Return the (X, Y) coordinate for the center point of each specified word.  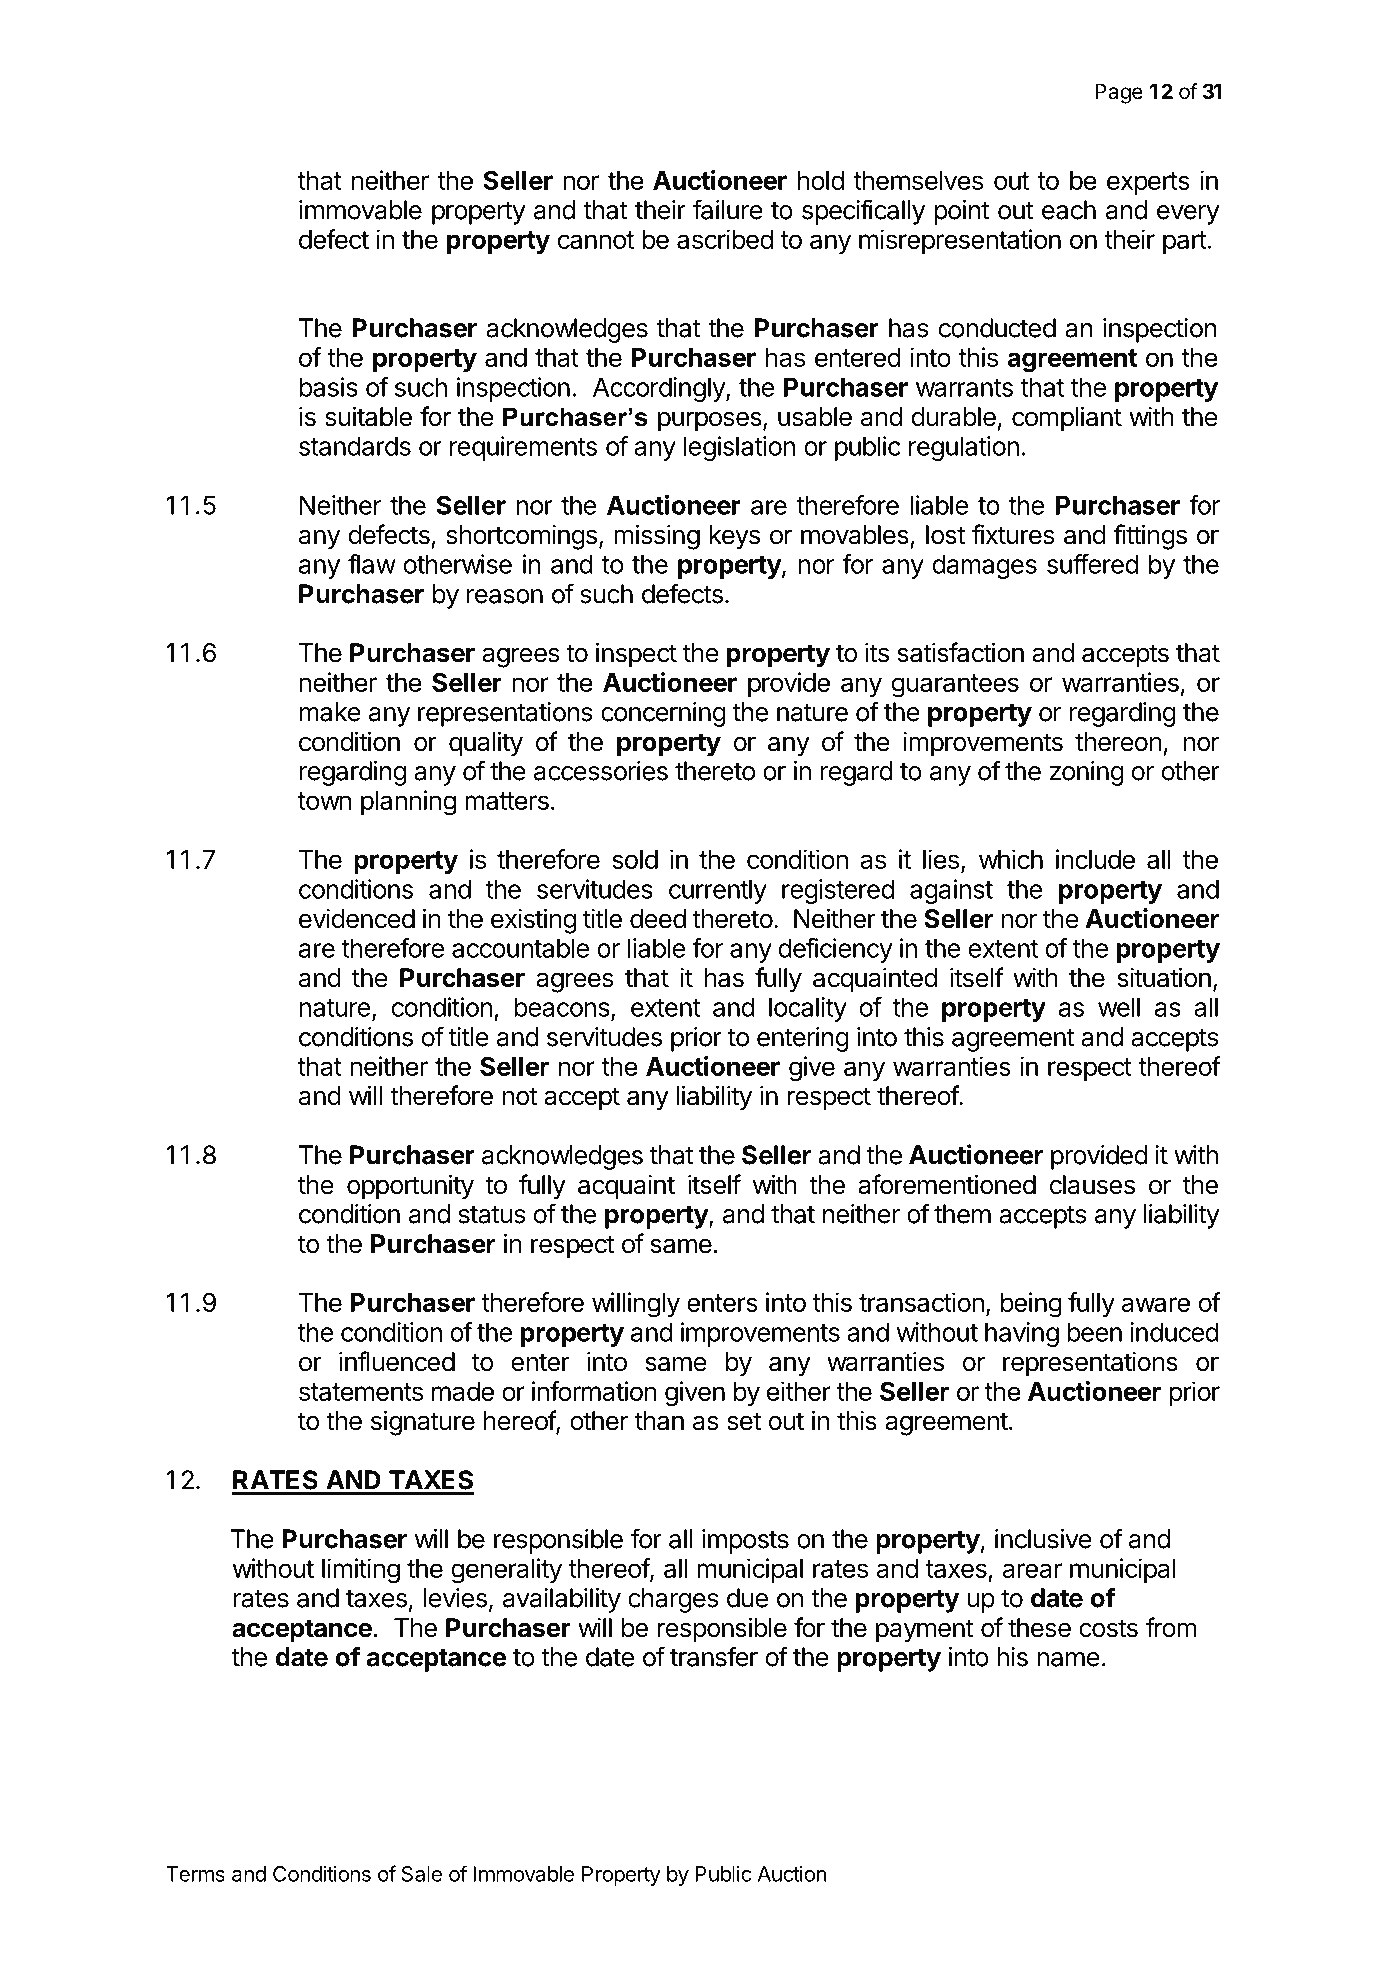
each (1069, 210)
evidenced (357, 918)
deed (658, 919)
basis (328, 387)
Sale (422, 1874)
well (1119, 1007)
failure (728, 209)
